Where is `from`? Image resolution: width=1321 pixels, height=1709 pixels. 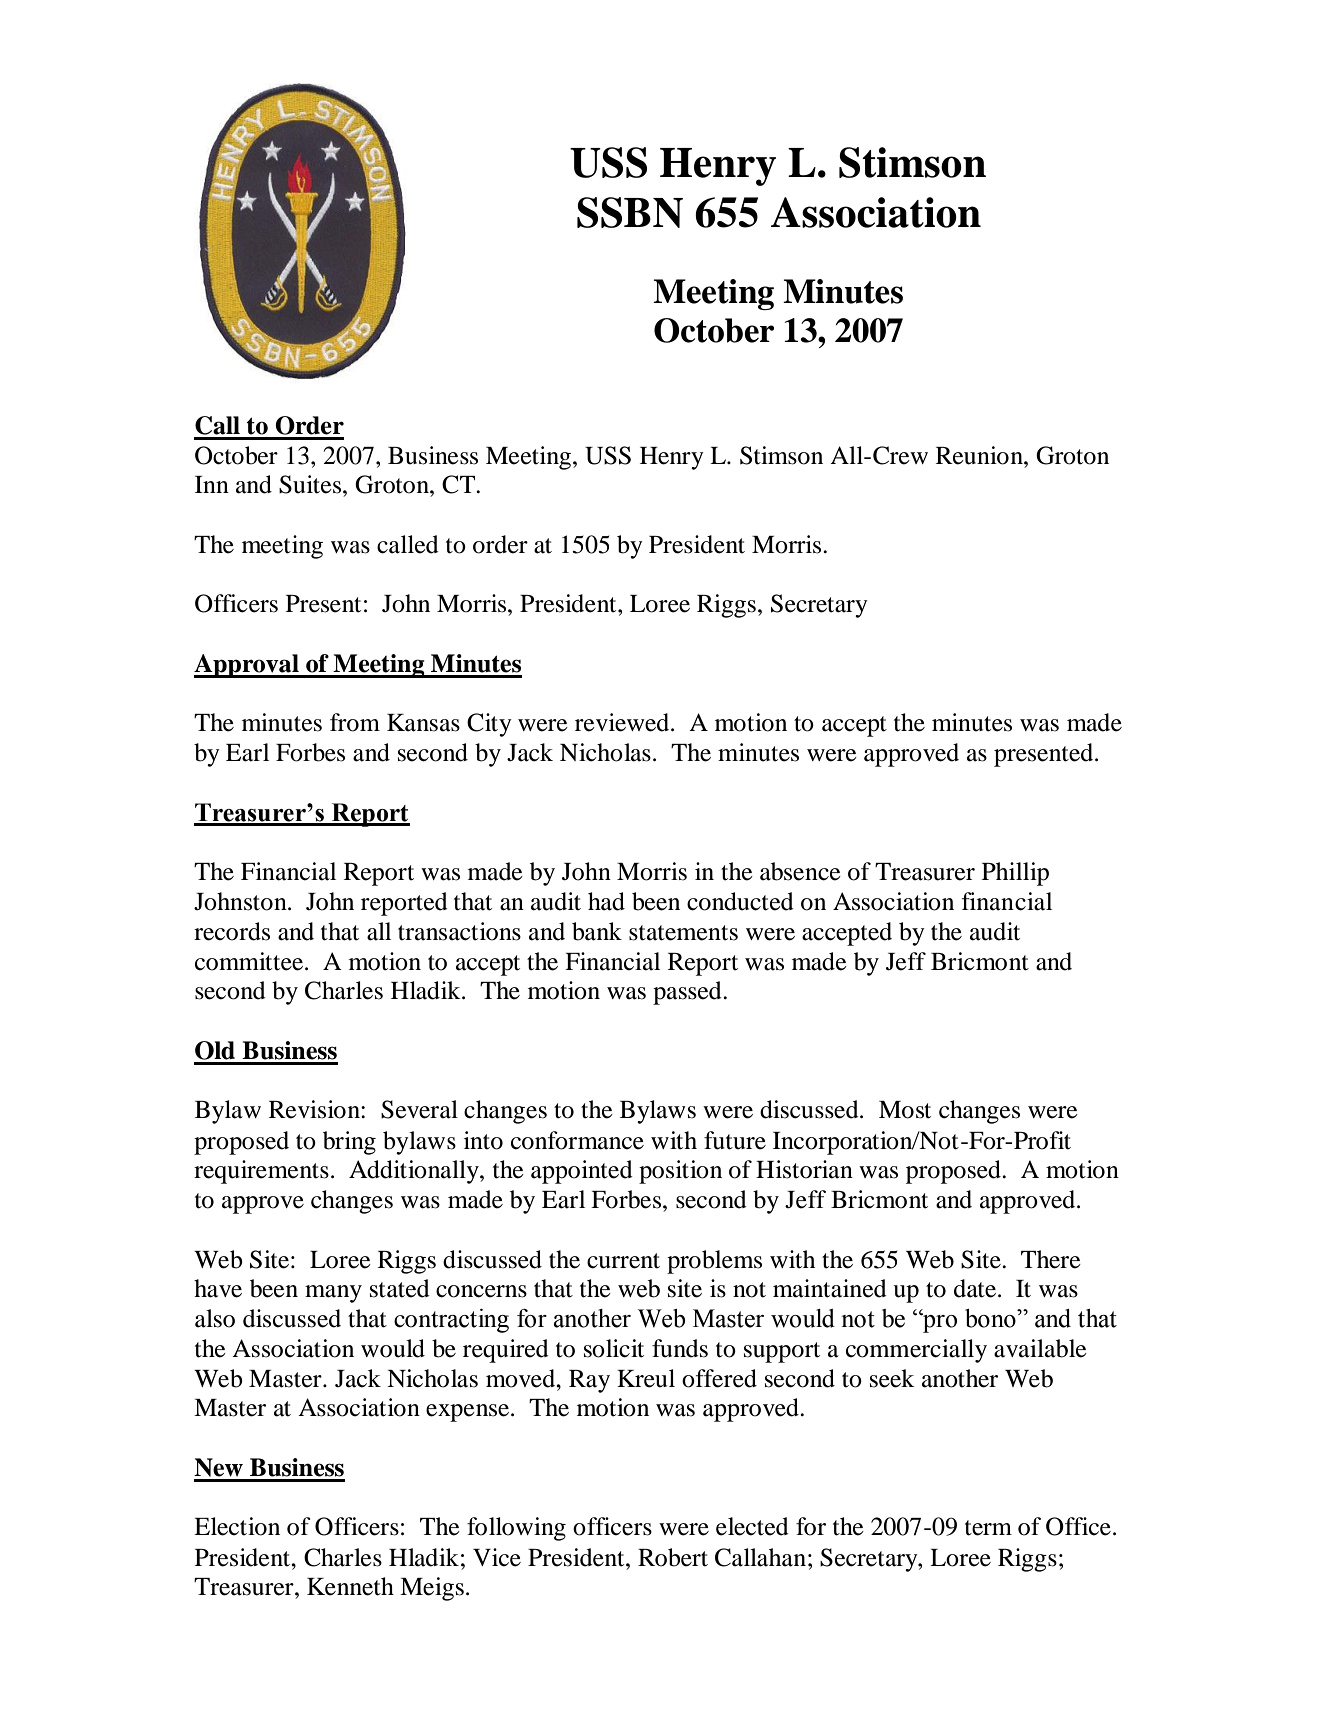 from is located at coordinates (355, 722).
